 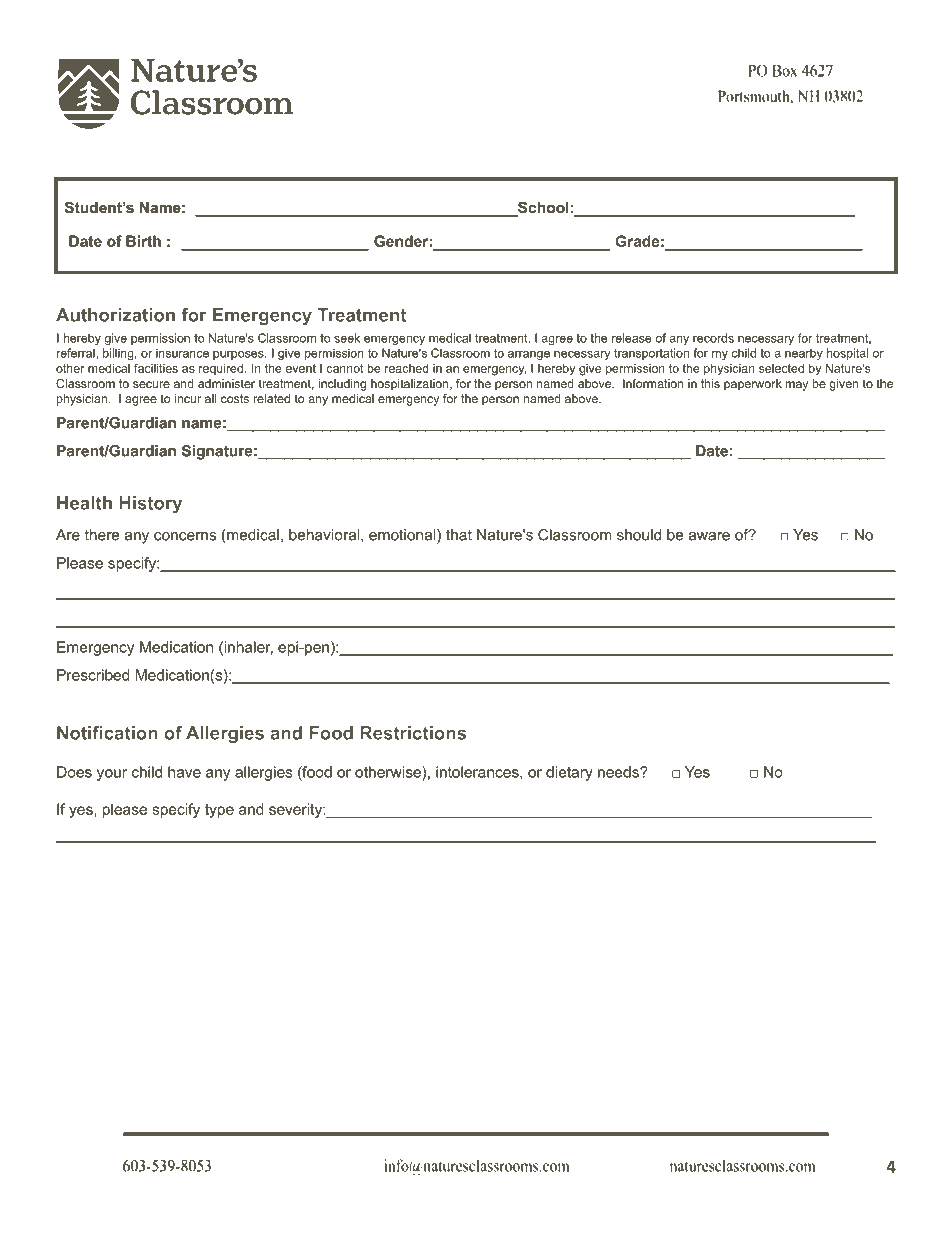 I want to click on emotional, so click(x=403, y=536).
